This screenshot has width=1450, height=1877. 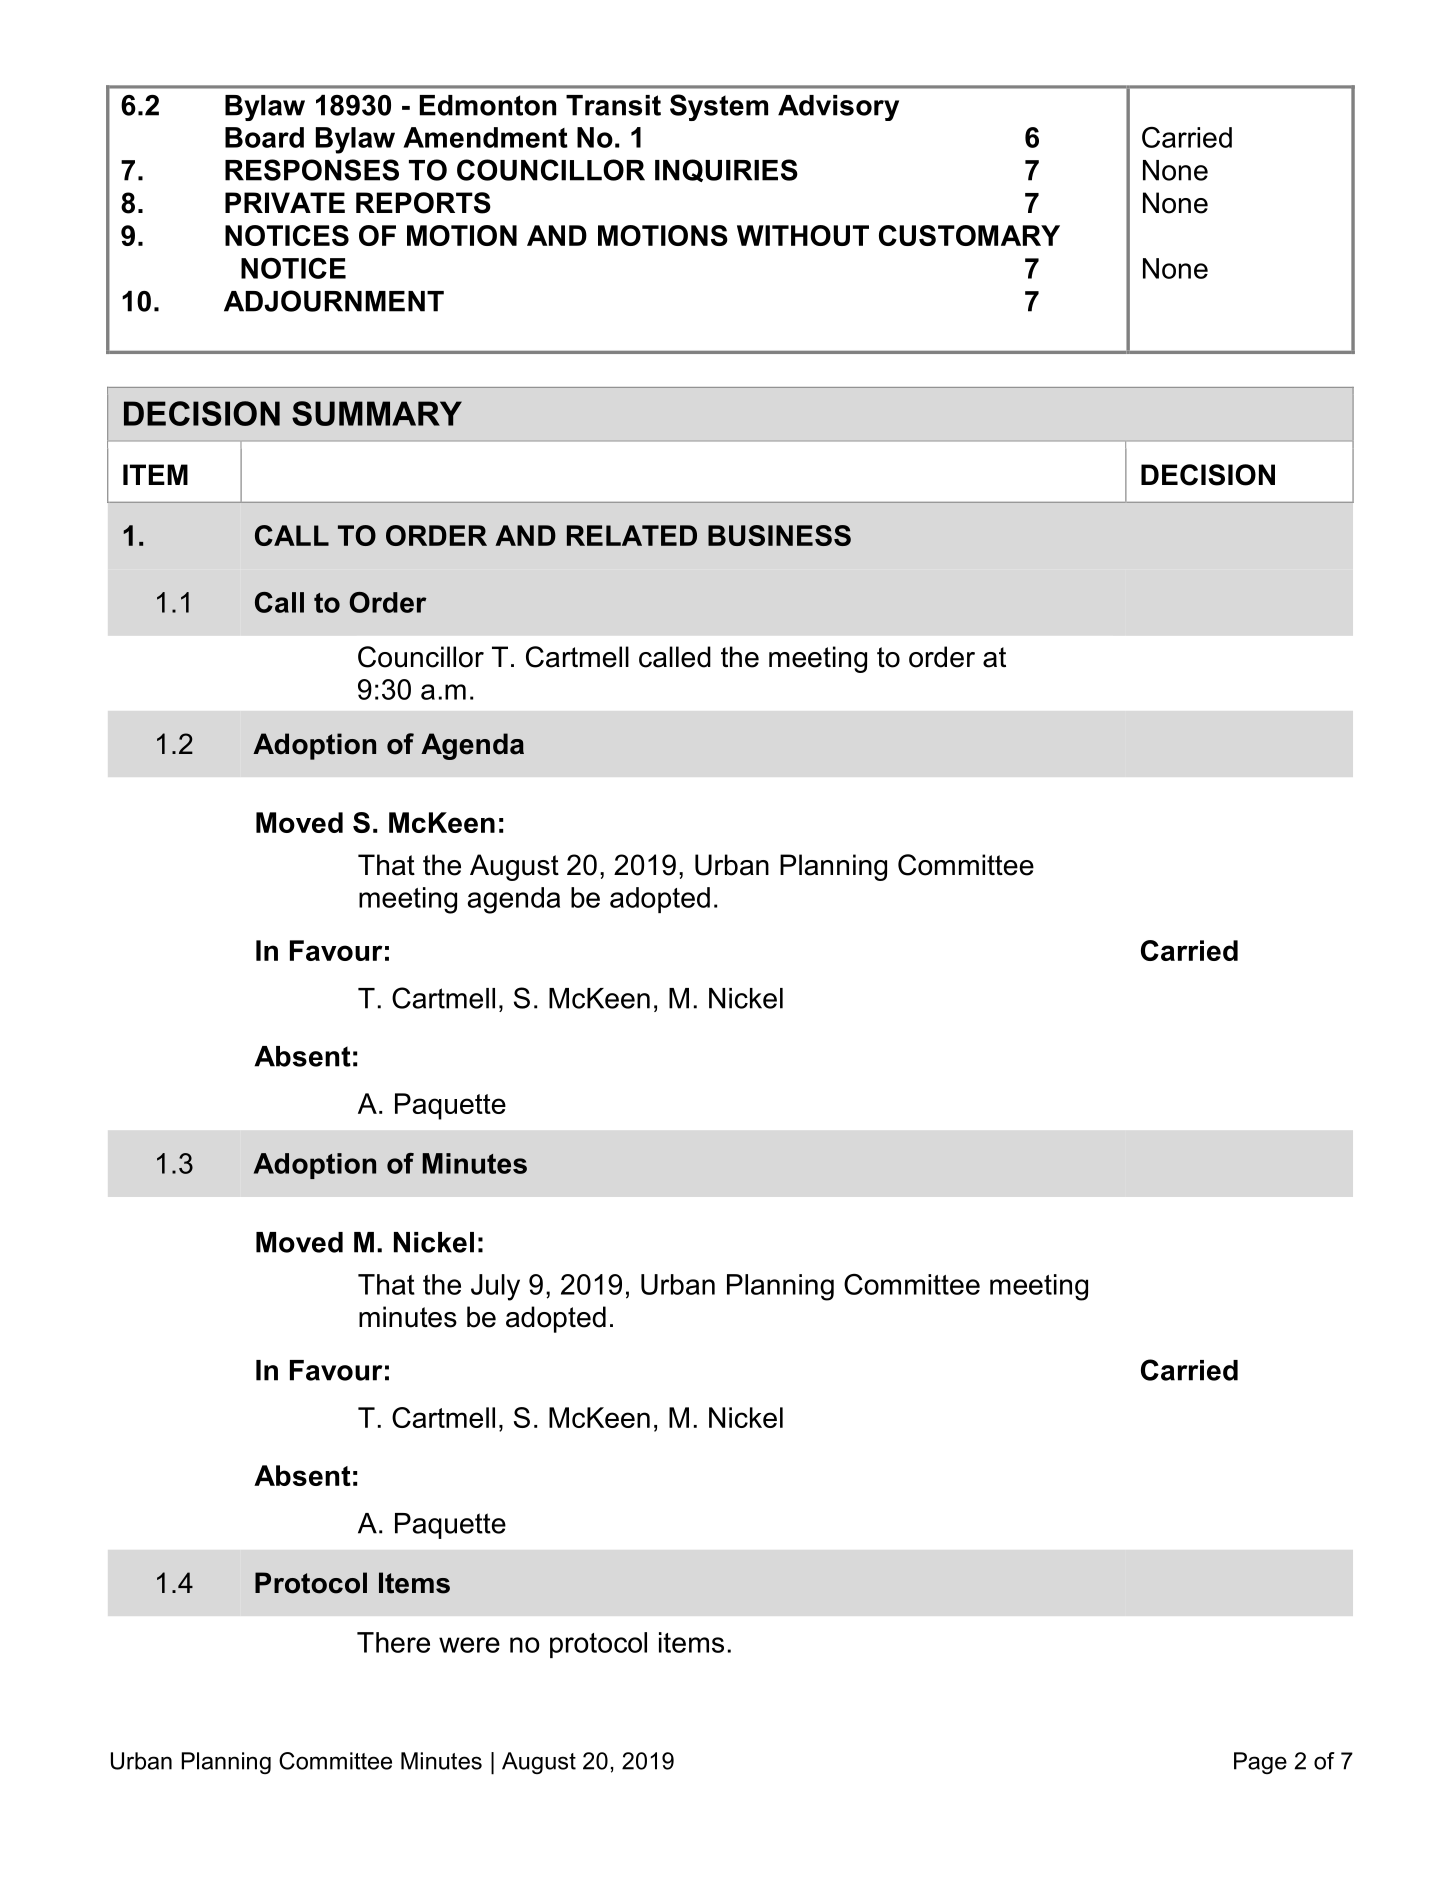 What do you see at coordinates (632, 535) in the screenshot?
I see `RELATED` at bounding box center [632, 535].
